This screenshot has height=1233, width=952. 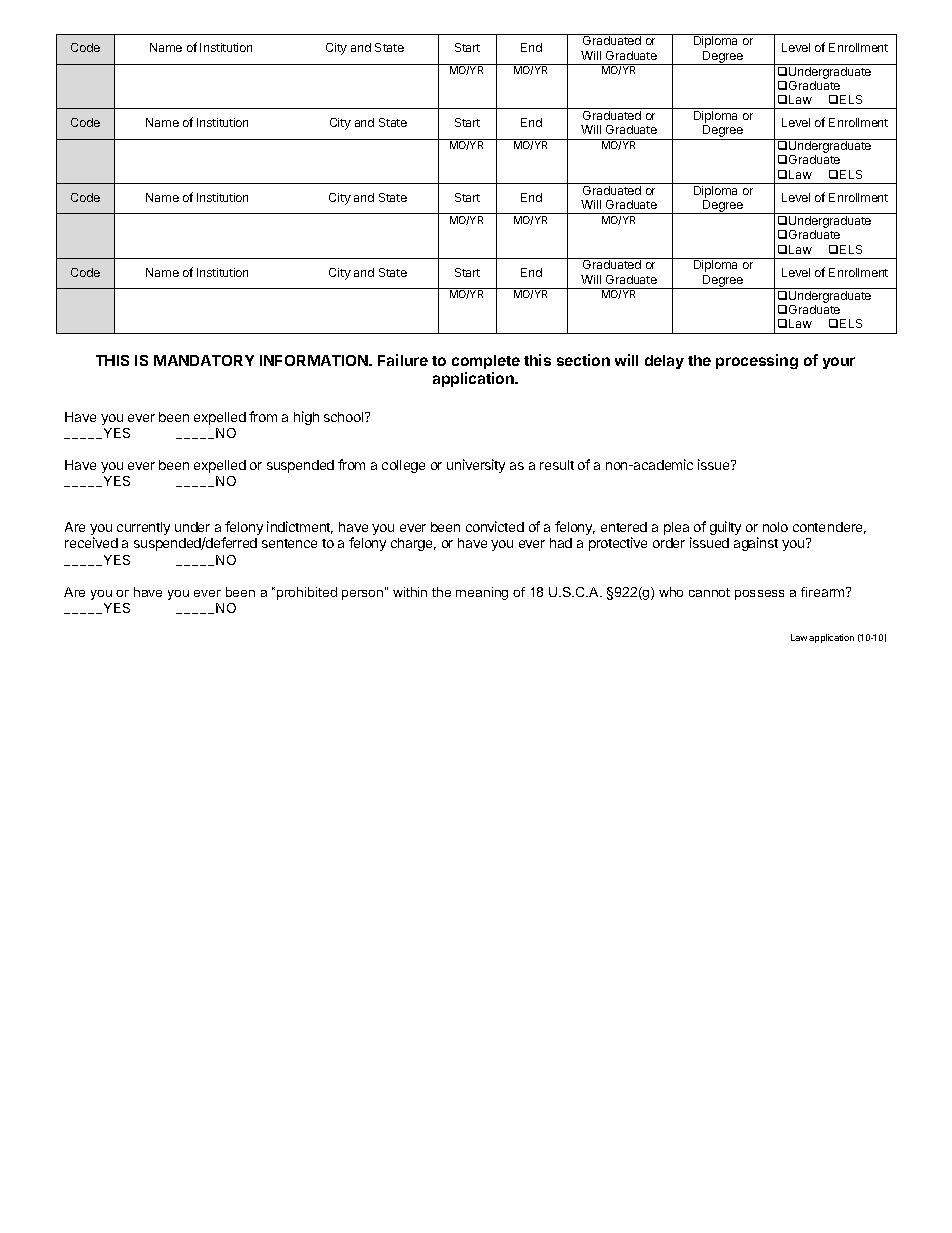 What do you see at coordinates (476, 466) in the screenshot?
I see `university` at bounding box center [476, 466].
